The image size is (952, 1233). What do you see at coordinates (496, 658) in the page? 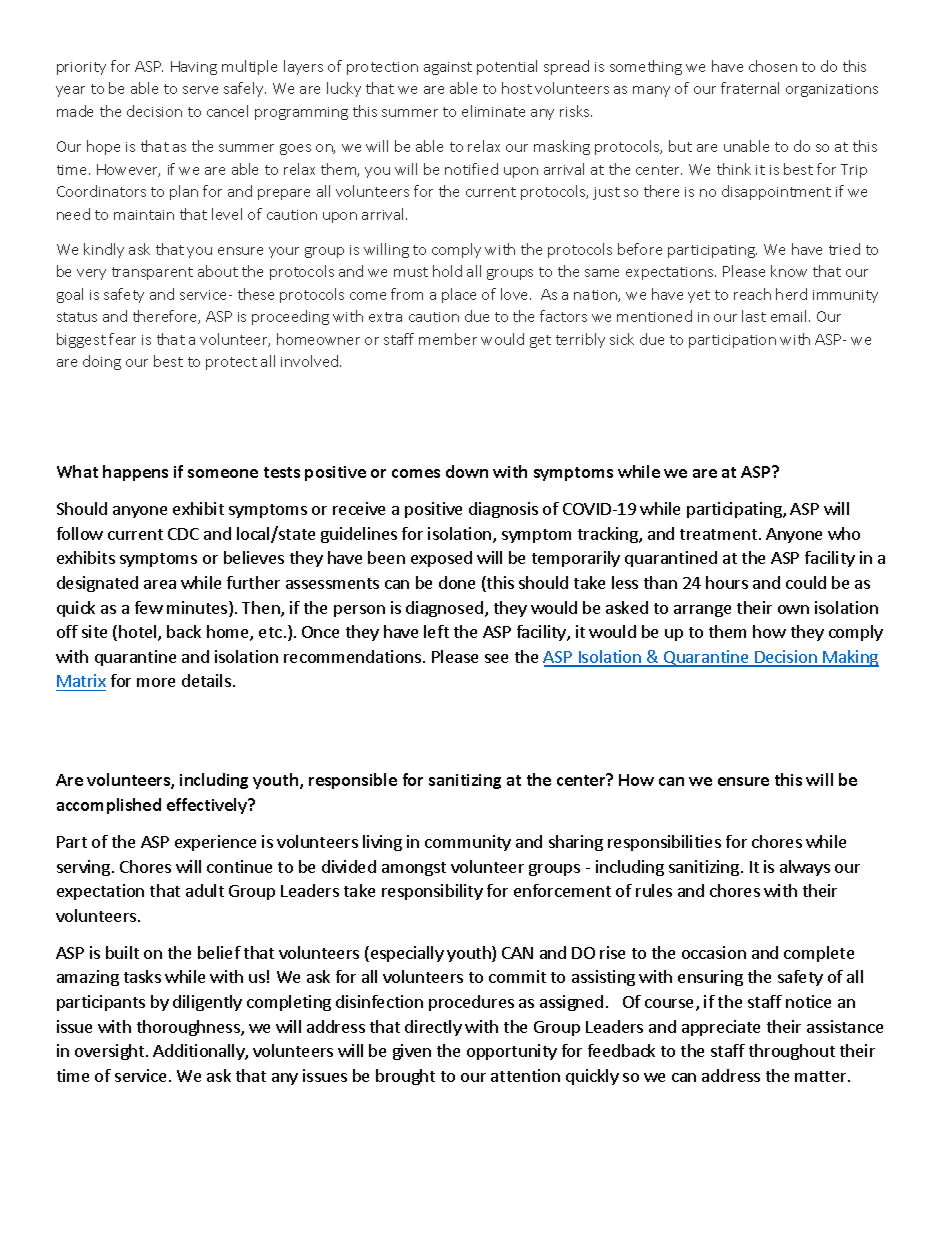
I see `see` at bounding box center [496, 658].
